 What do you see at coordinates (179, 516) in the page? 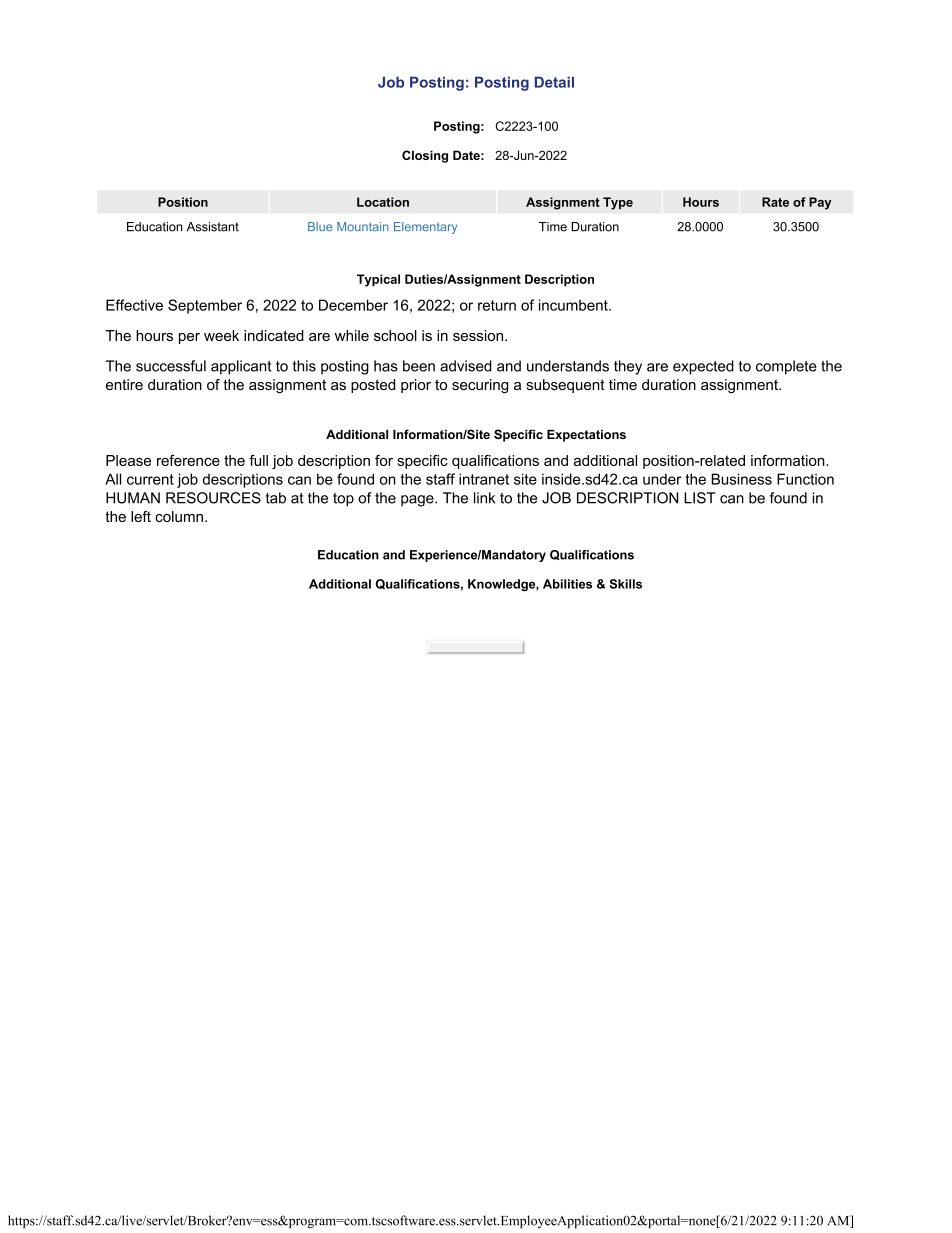
I see `column` at bounding box center [179, 516].
